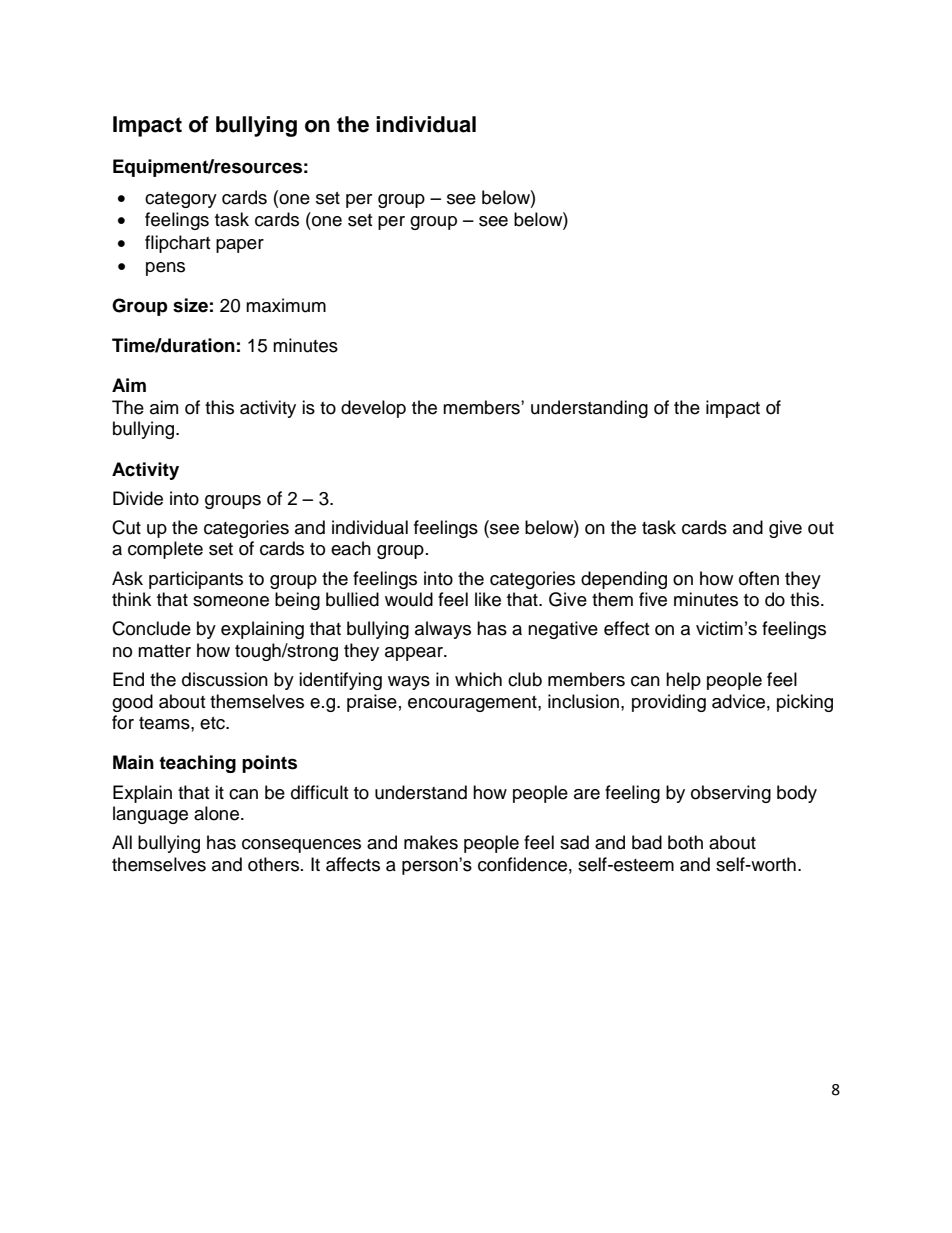  Describe the element at coordinates (181, 200) in the page. I see `category` at that location.
